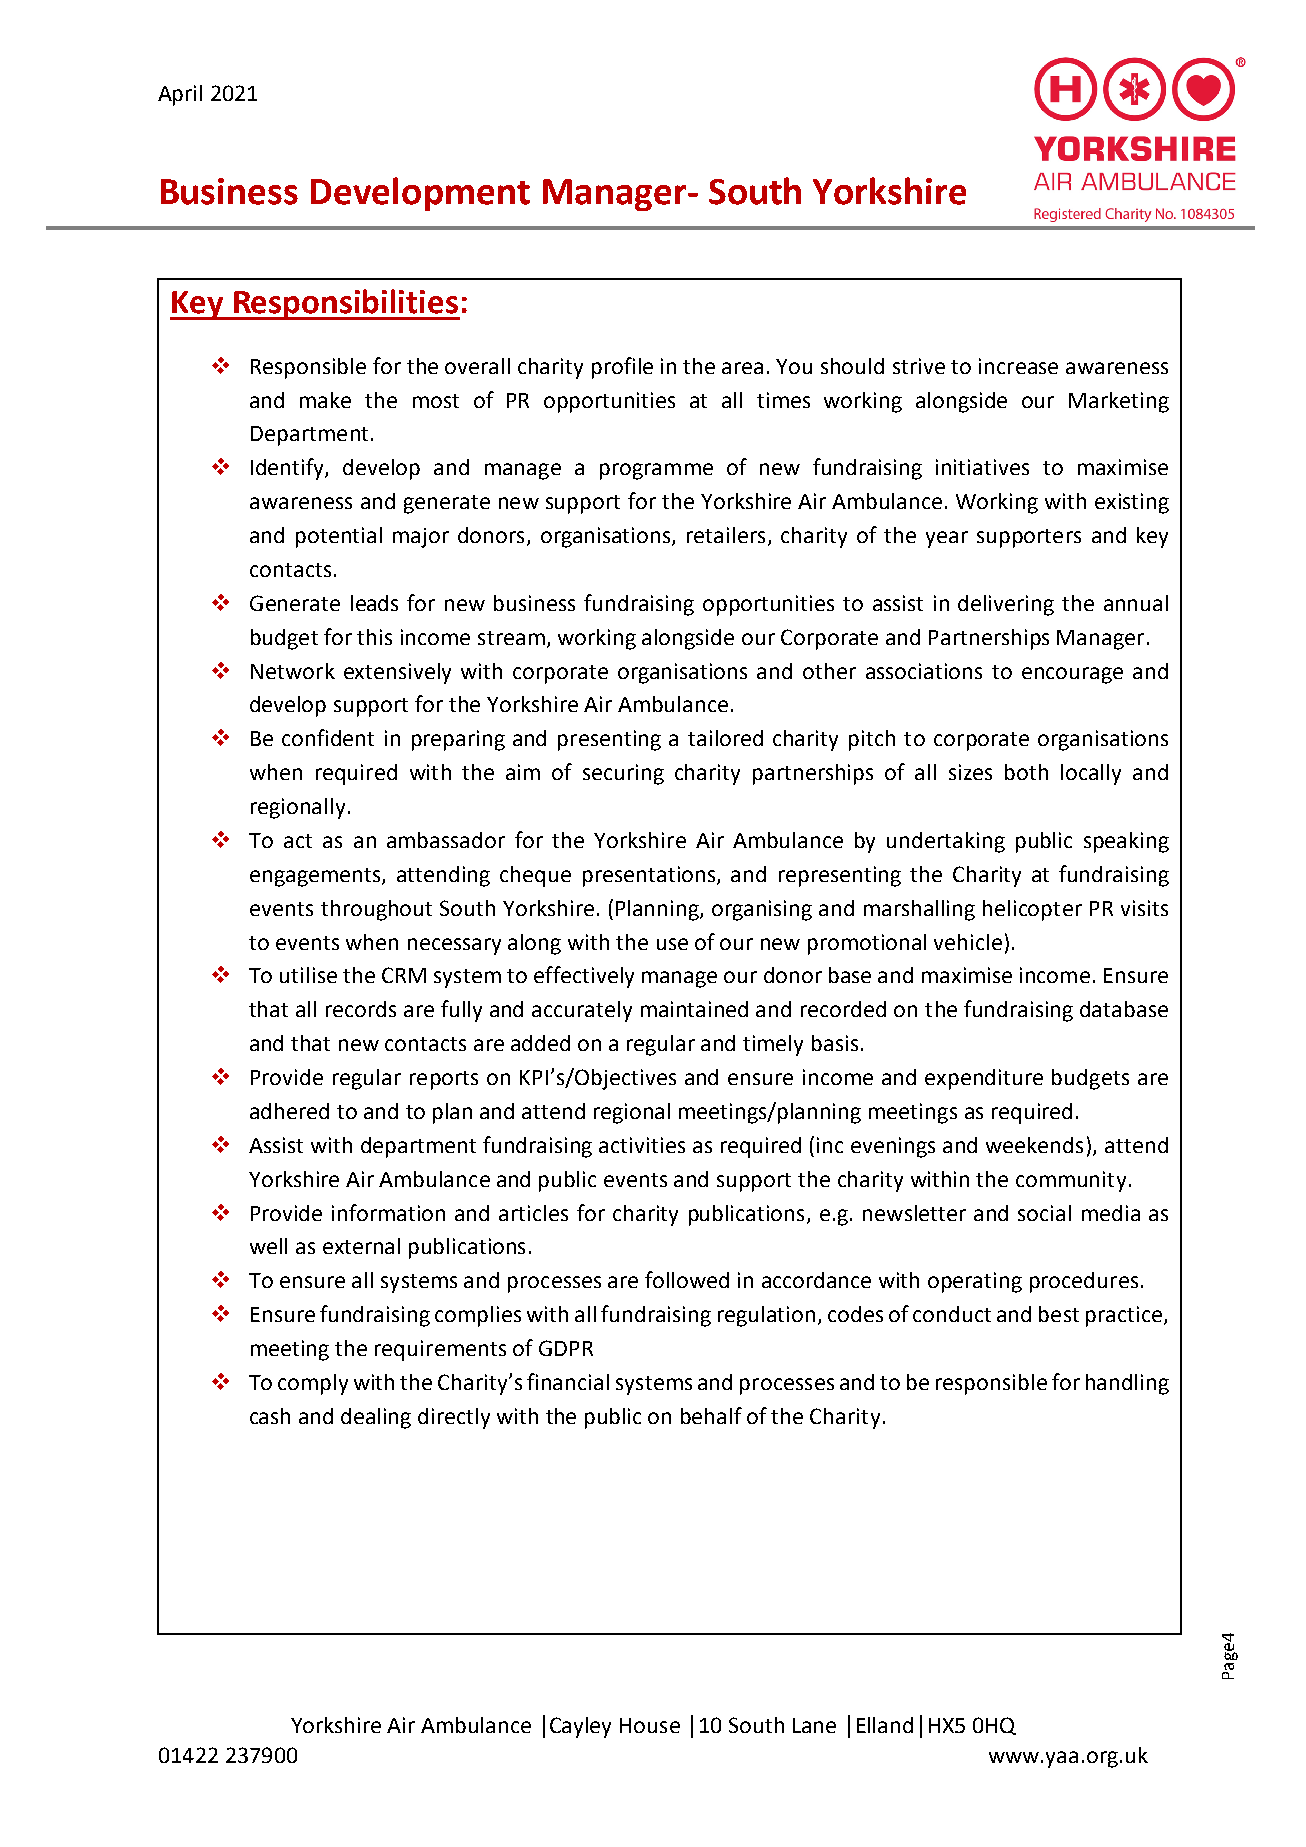  What do you see at coordinates (1059, 1314) in the document?
I see `best` at bounding box center [1059, 1314].
